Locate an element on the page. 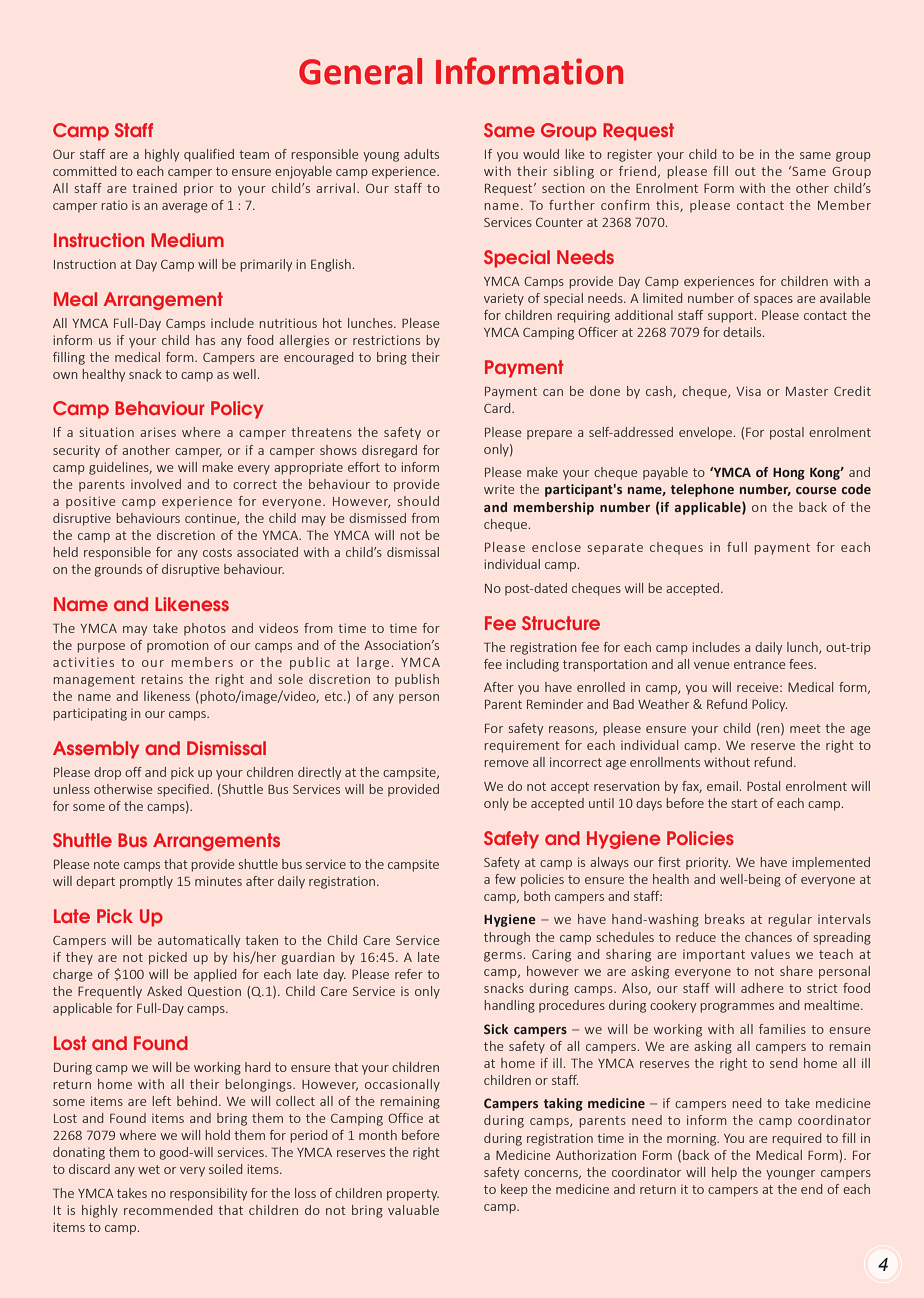 The image size is (924, 1298). Visa is located at coordinates (748, 391).
